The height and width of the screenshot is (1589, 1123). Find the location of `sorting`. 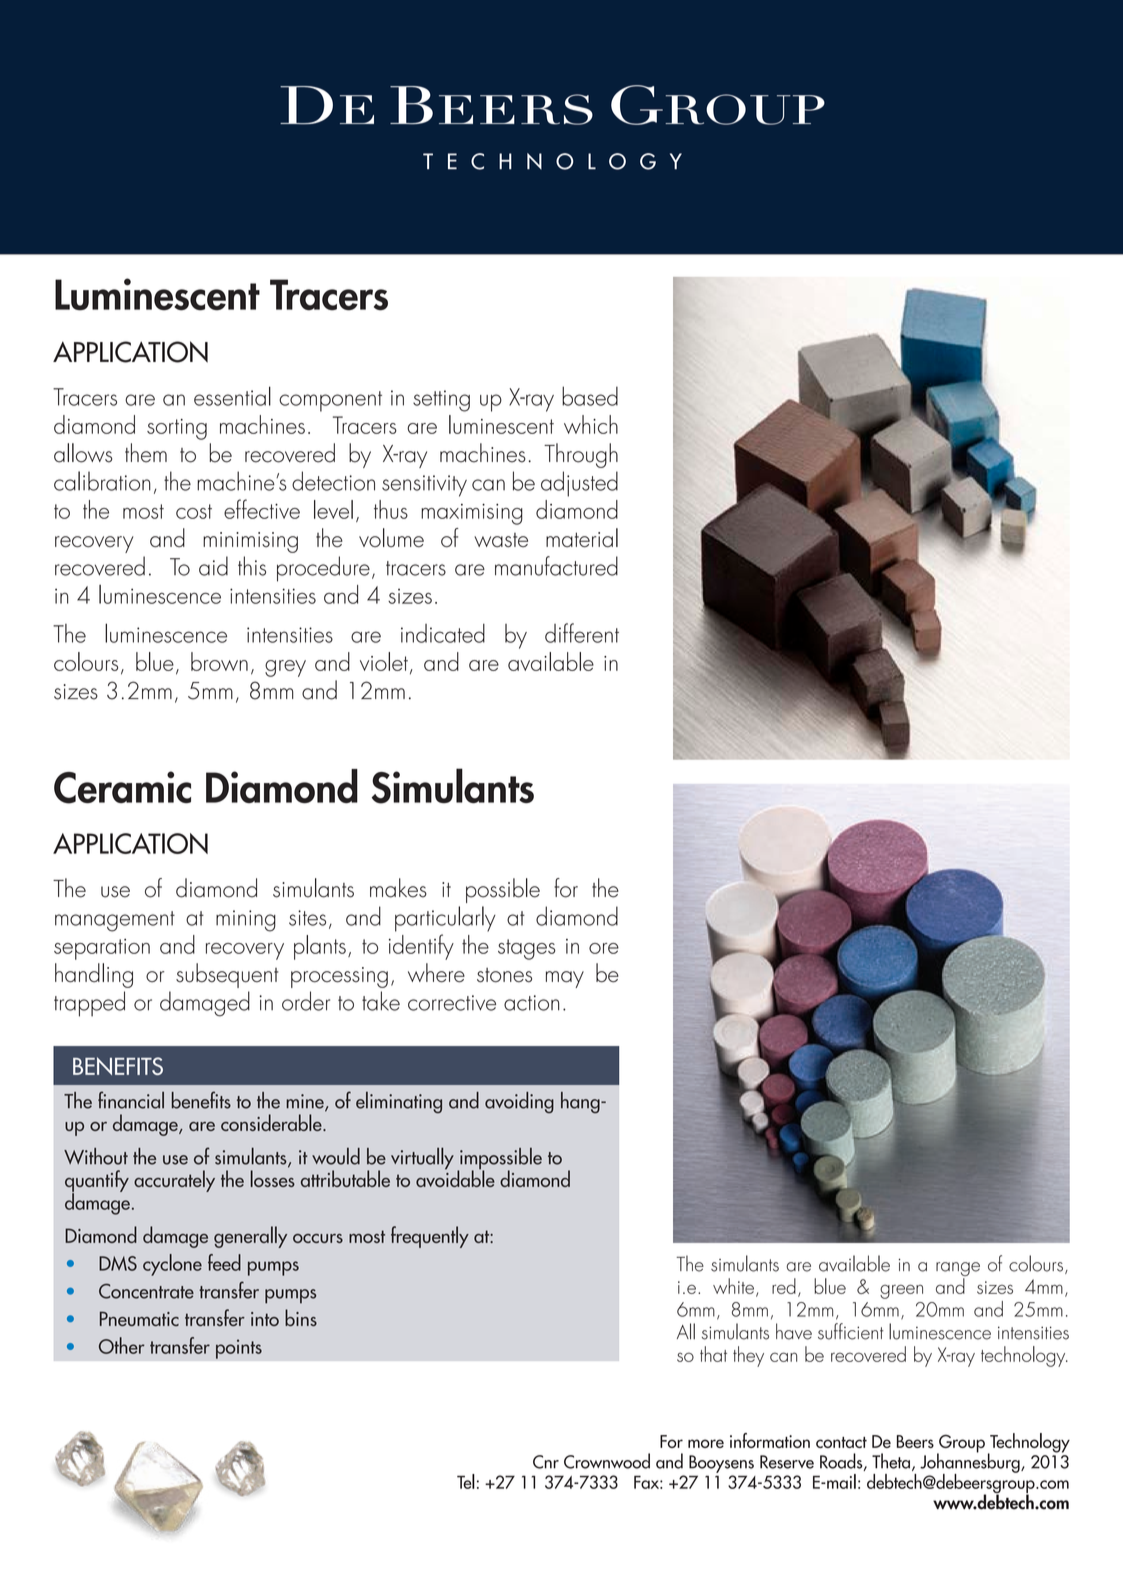

sorting is located at coordinates (177, 429).
